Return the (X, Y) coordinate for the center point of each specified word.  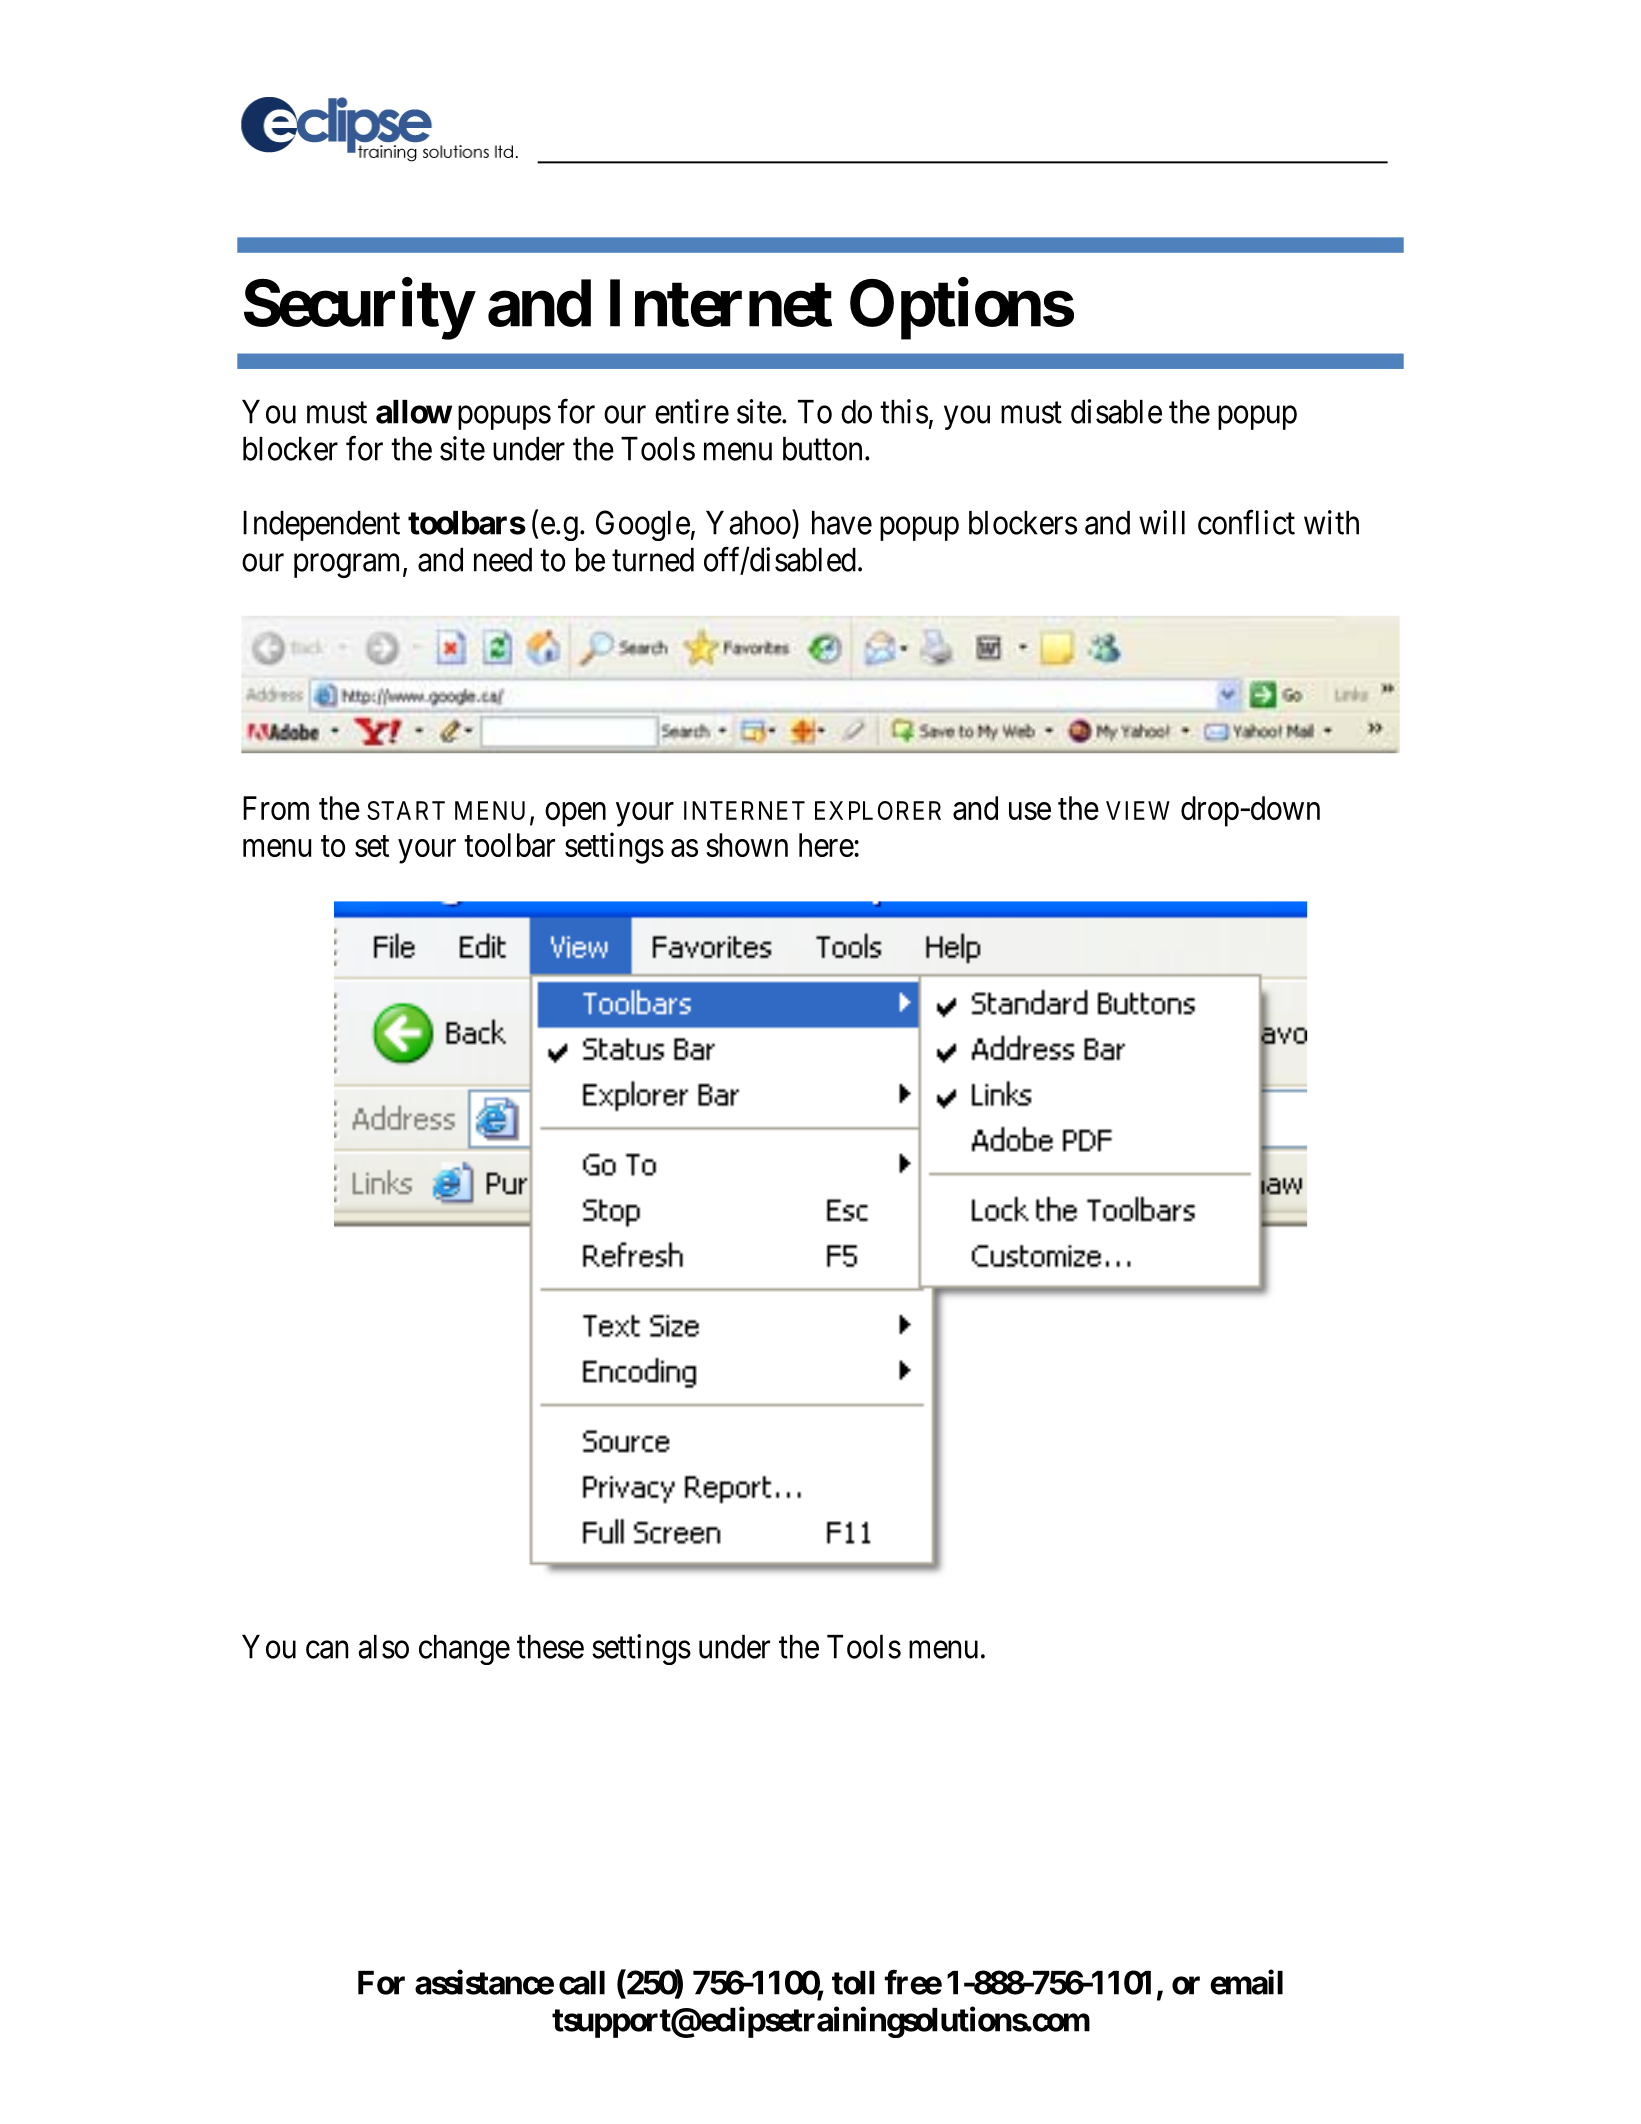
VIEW (1138, 810)
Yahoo (748, 523)
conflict (1246, 522)
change (464, 1650)
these (550, 1647)
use (1030, 811)
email (1246, 1982)
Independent (321, 526)
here (826, 845)
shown (747, 845)
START (406, 810)
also (383, 1647)
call (582, 1983)
